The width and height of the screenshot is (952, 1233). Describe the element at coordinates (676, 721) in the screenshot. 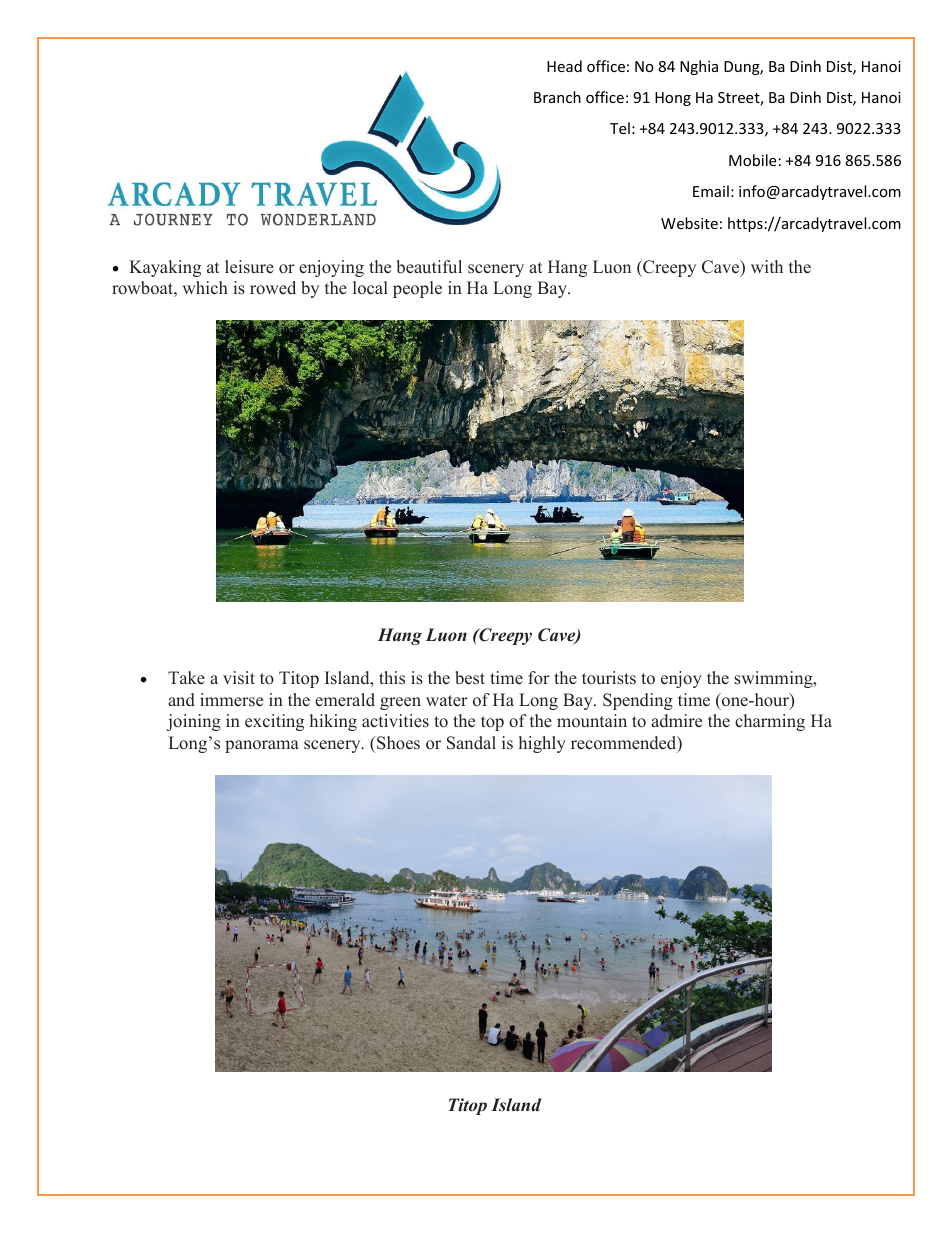

I see `admire` at that location.
